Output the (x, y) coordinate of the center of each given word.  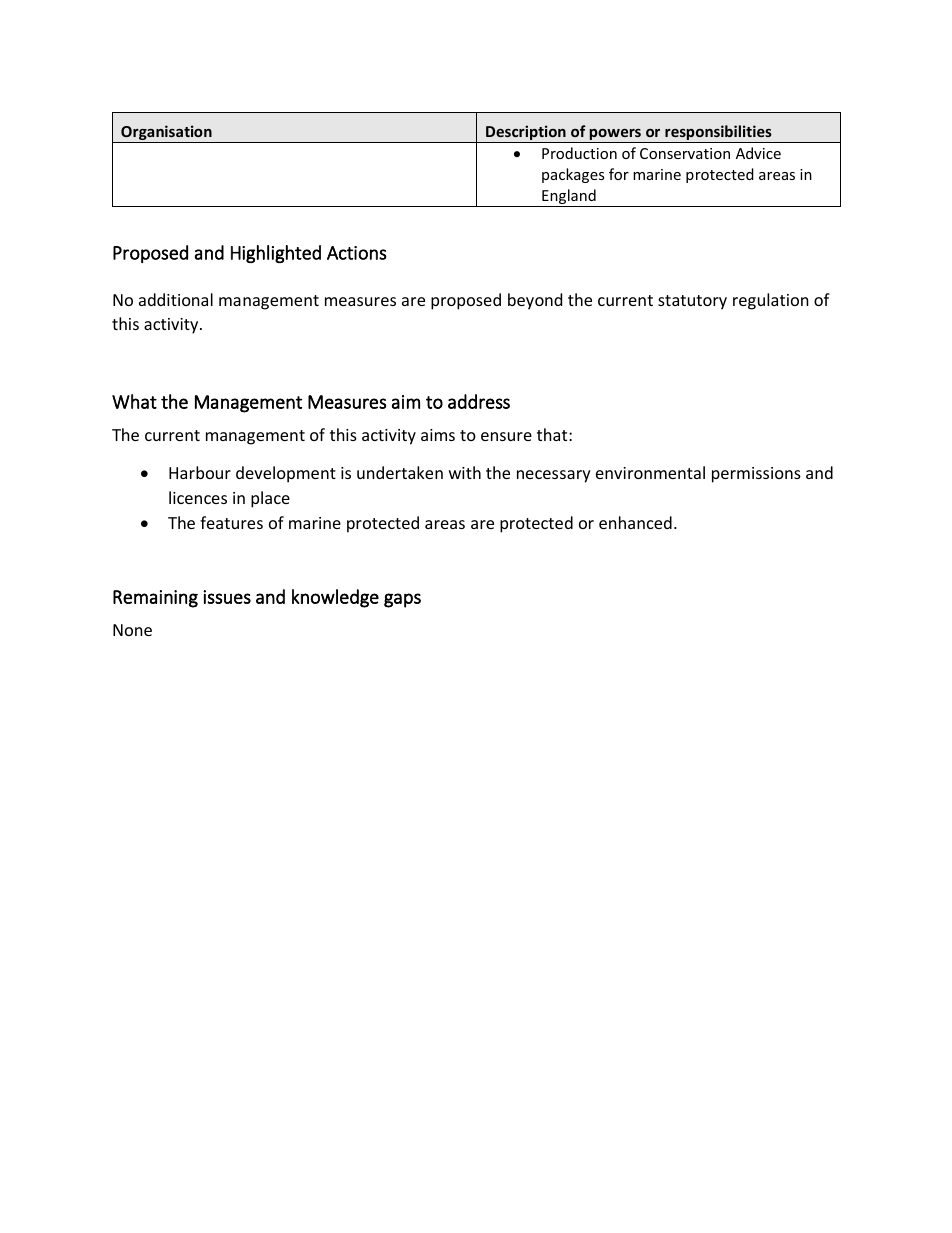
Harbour (200, 472)
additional (176, 299)
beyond (535, 301)
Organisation (166, 134)
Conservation (685, 153)
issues (227, 597)
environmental (650, 472)
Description (526, 134)
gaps (402, 600)
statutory (692, 302)
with (465, 472)
